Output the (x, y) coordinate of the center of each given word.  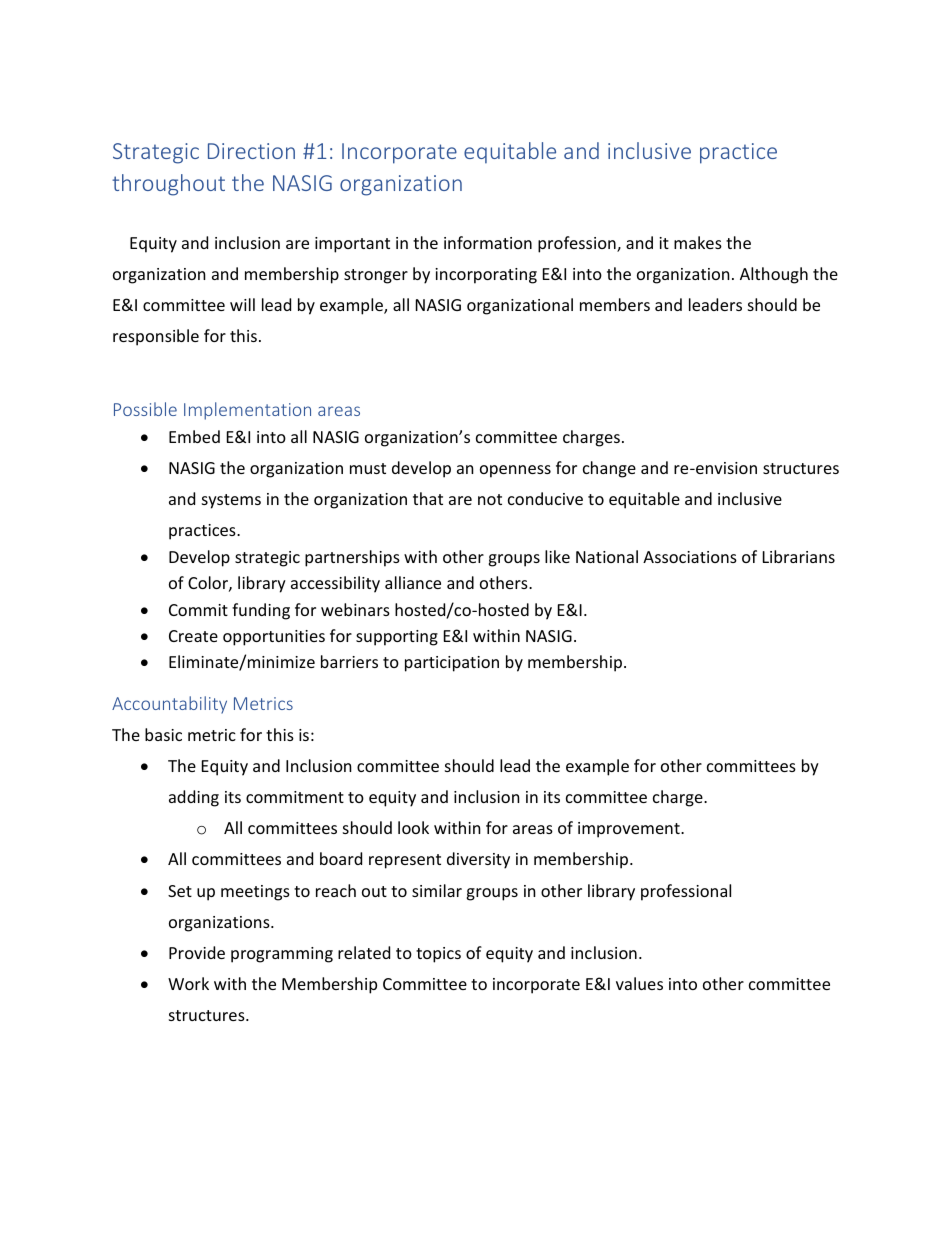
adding (194, 798)
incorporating (486, 276)
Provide (197, 952)
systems (231, 501)
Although (774, 275)
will (242, 304)
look (413, 827)
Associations (690, 557)
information (488, 242)
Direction (251, 151)
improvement (630, 830)
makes (698, 242)
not (490, 499)
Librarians (799, 556)
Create (193, 636)
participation (452, 664)
